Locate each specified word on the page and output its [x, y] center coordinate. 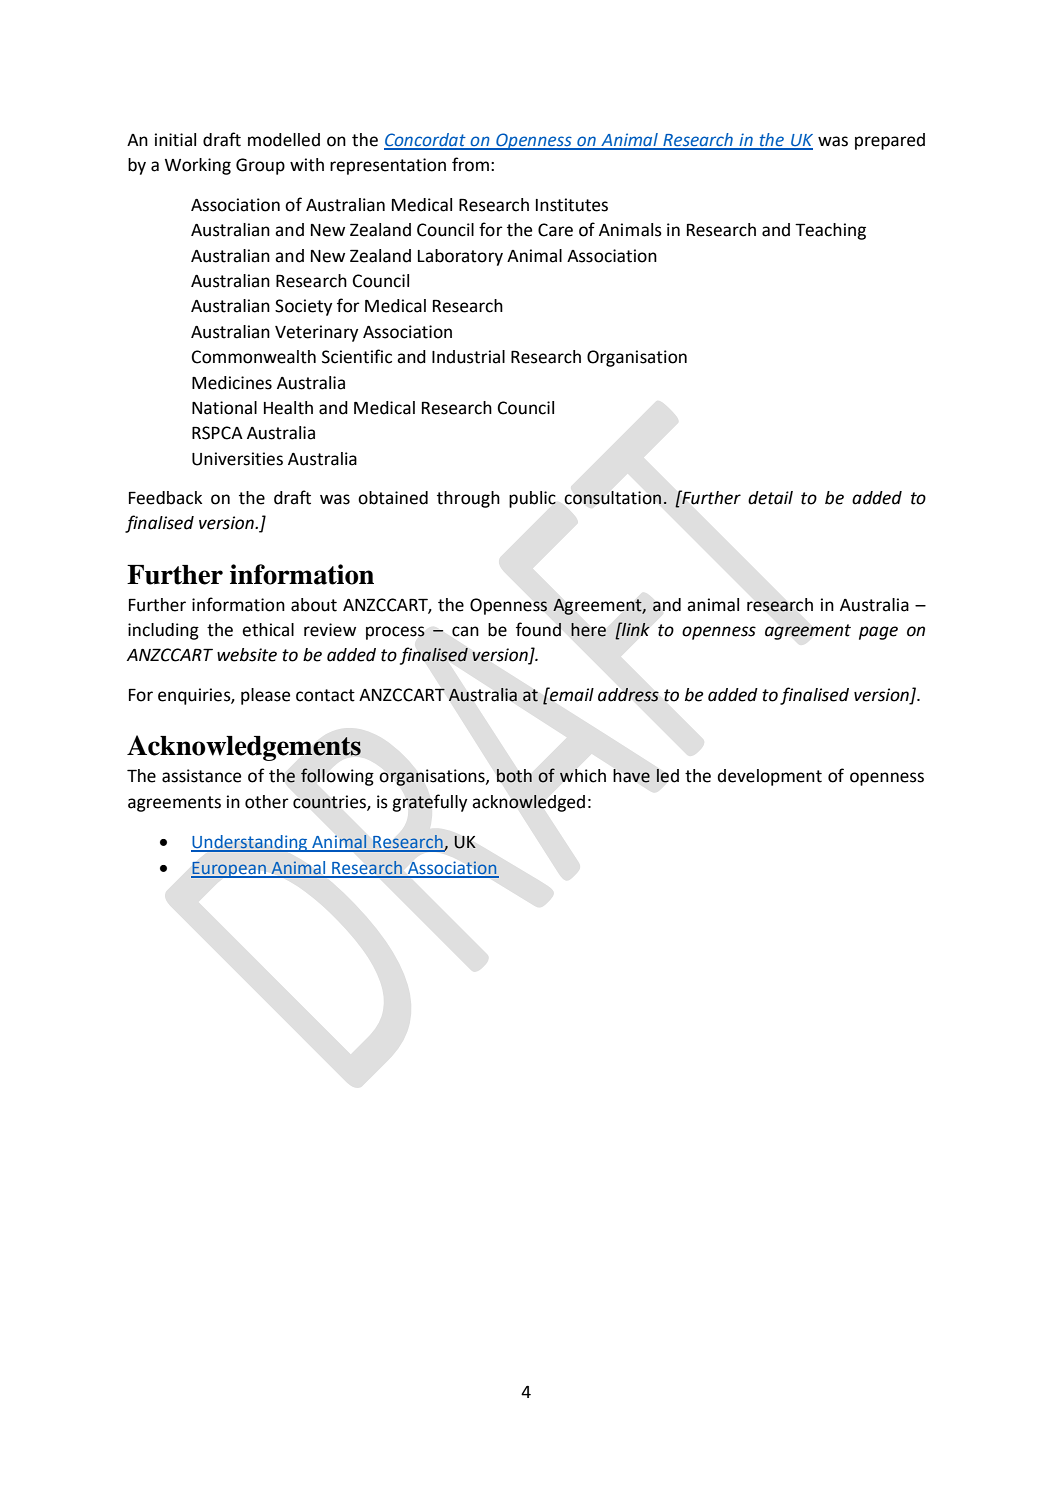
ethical [268, 630]
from [470, 164]
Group [260, 166]
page [878, 633]
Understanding [250, 843]
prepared [890, 141]
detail [770, 498]
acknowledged [528, 803]
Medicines [232, 383]
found [538, 629]
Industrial [468, 357]
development [769, 777]
